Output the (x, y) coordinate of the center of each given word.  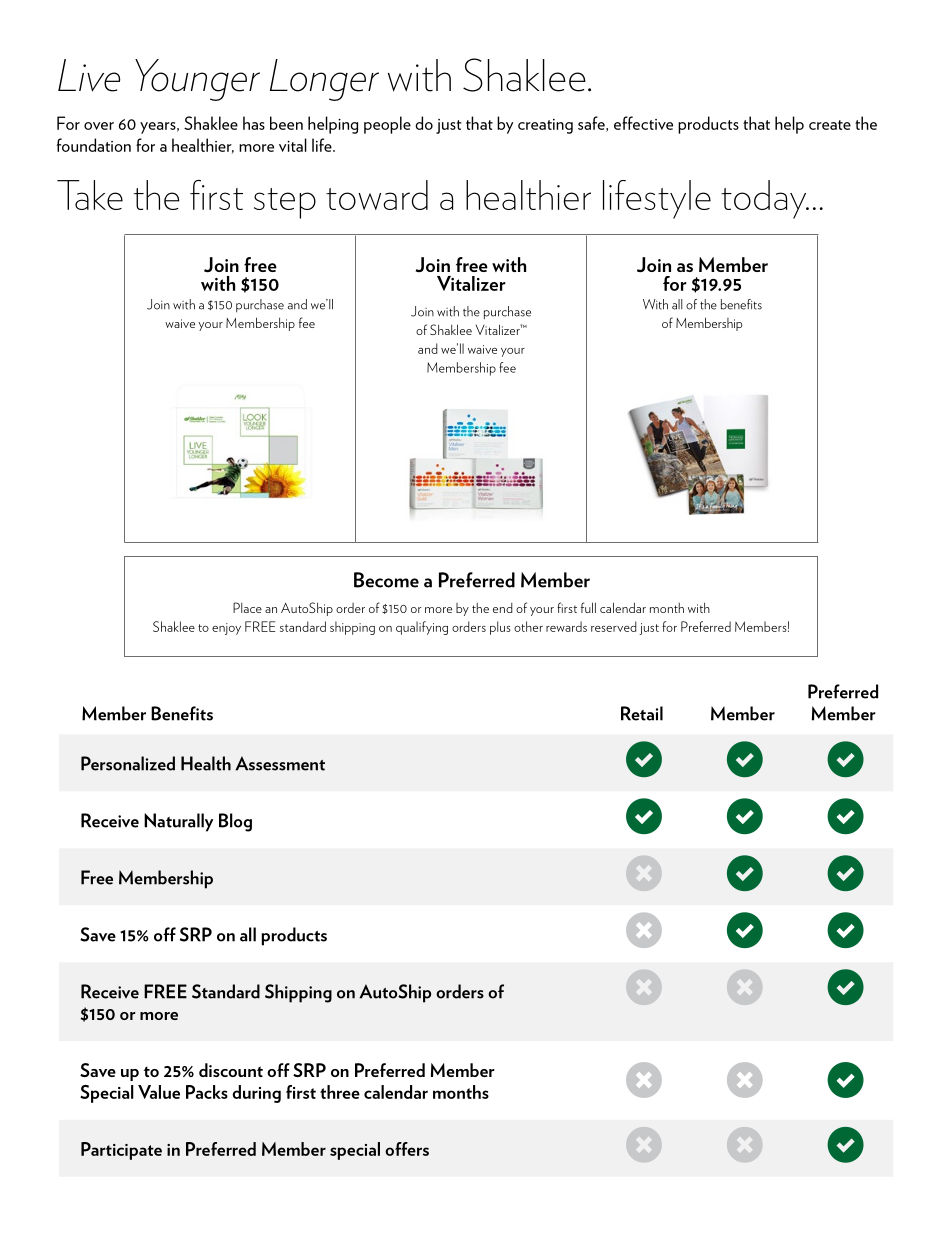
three (340, 1092)
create (830, 125)
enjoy (226, 629)
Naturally (178, 822)
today (765, 199)
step (285, 203)
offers (407, 1149)
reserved (614, 626)
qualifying (422, 628)
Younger (197, 80)
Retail (642, 713)
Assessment (280, 763)
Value (159, 1092)
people (387, 125)
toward (377, 195)
